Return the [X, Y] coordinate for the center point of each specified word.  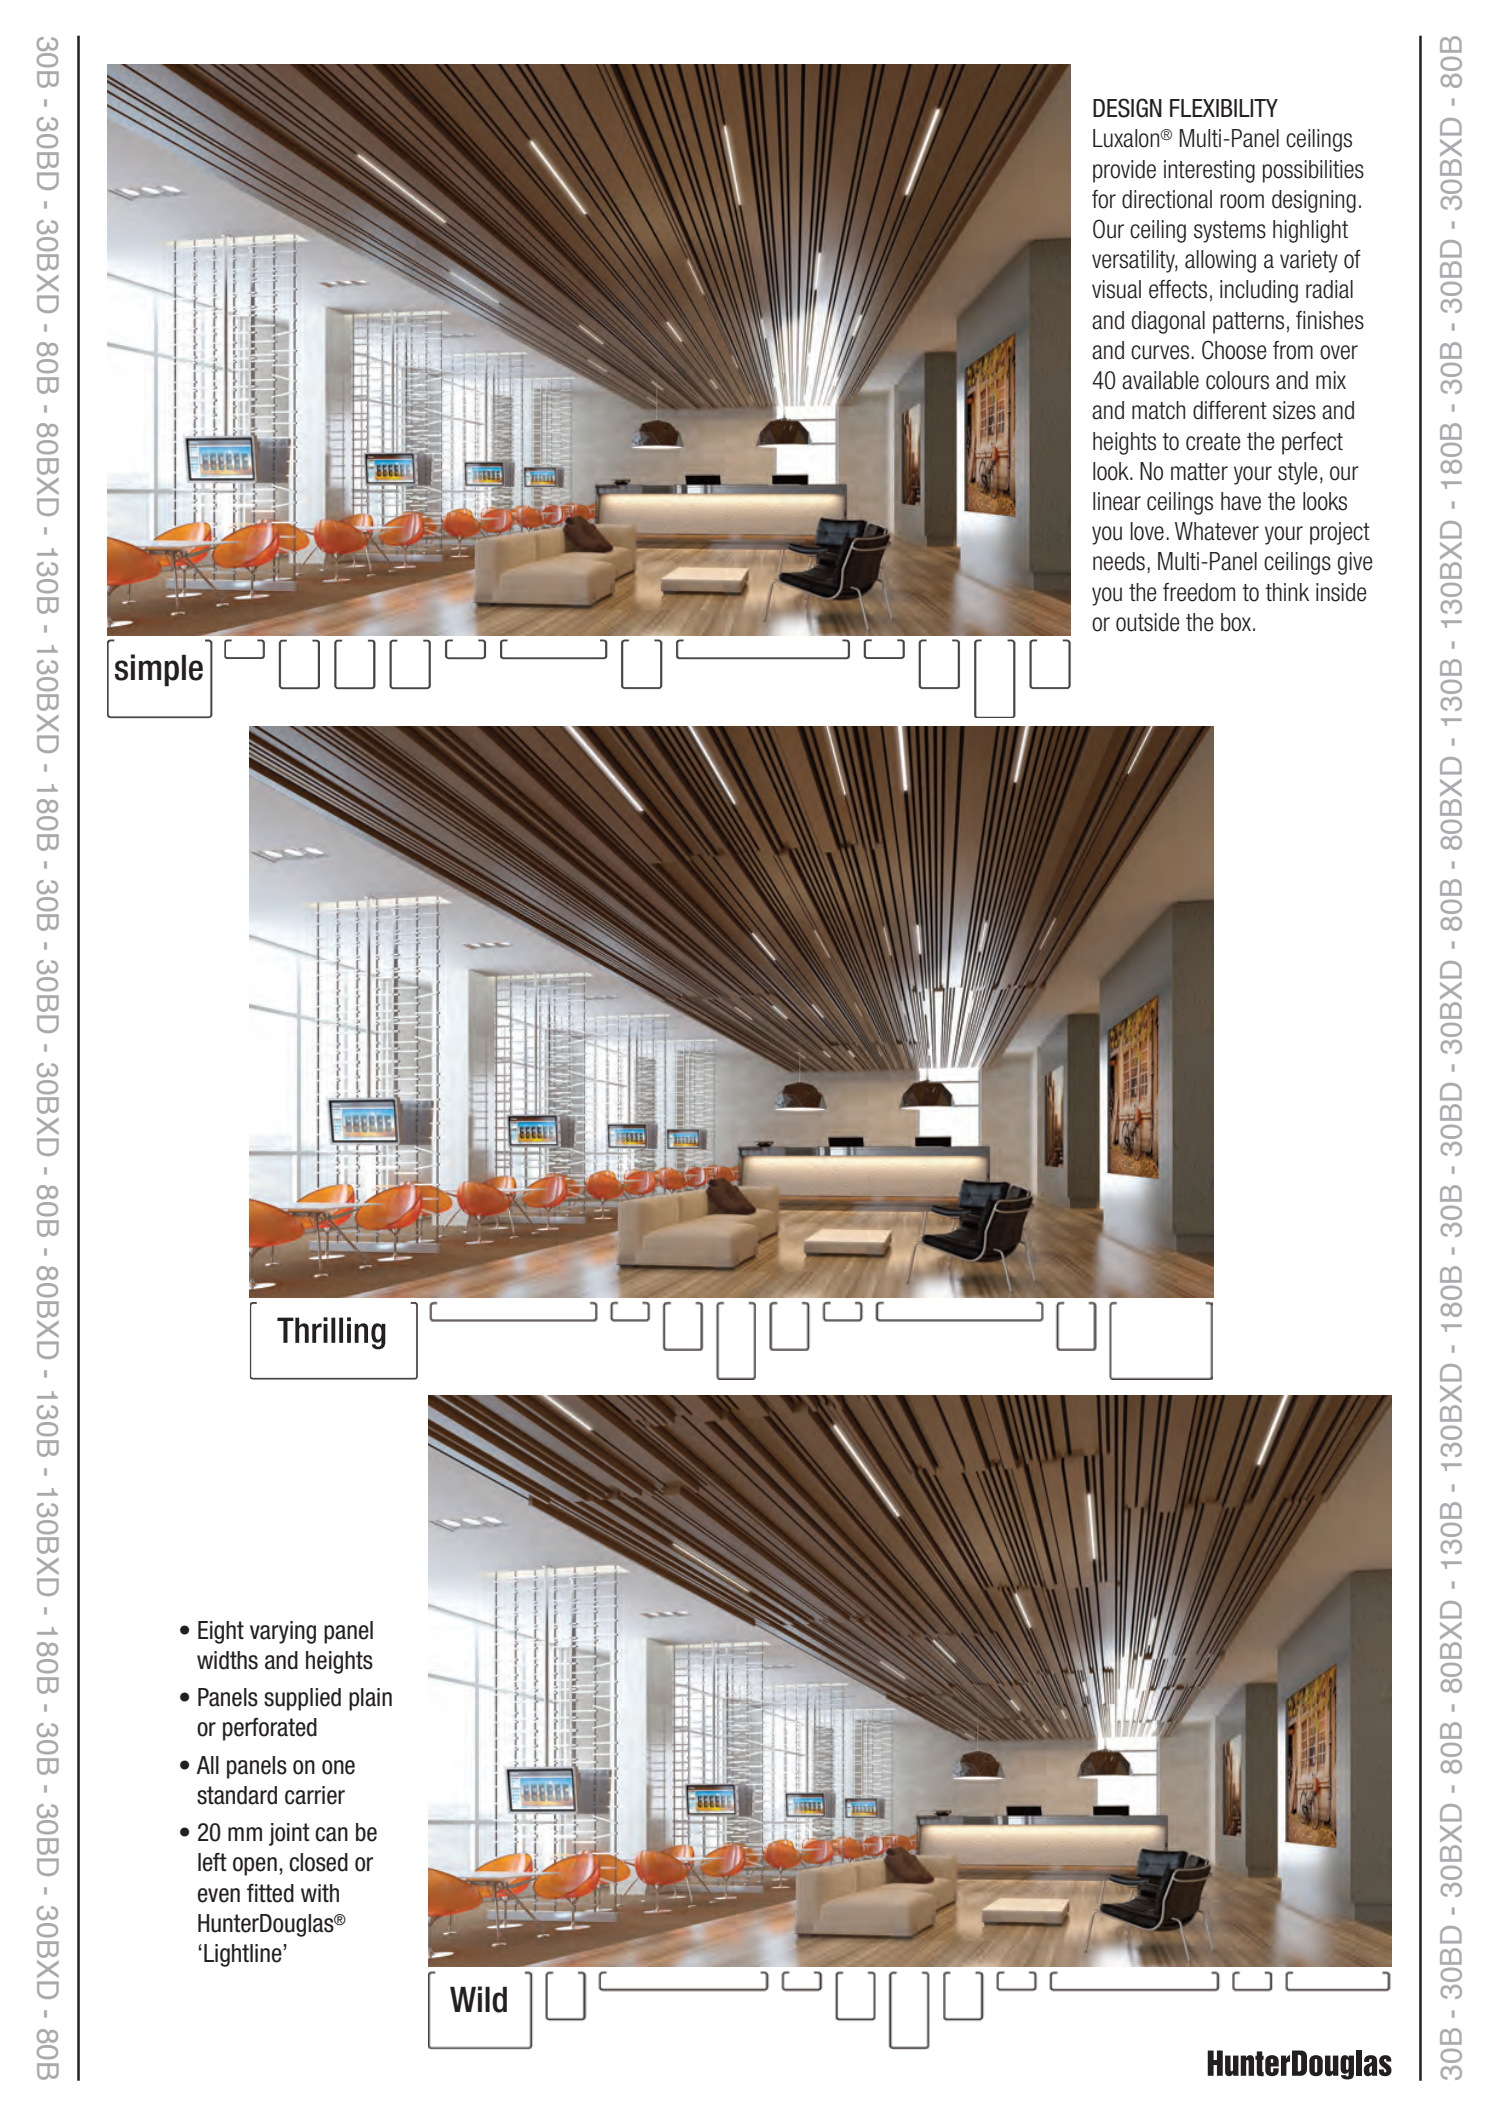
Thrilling [331, 1333]
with [320, 1893]
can [331, 1834]
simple [159, 670]
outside [1148, 622]
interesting [1209, 171]
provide [1124, 171]
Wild [478, 1999]
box [1237, 622]
